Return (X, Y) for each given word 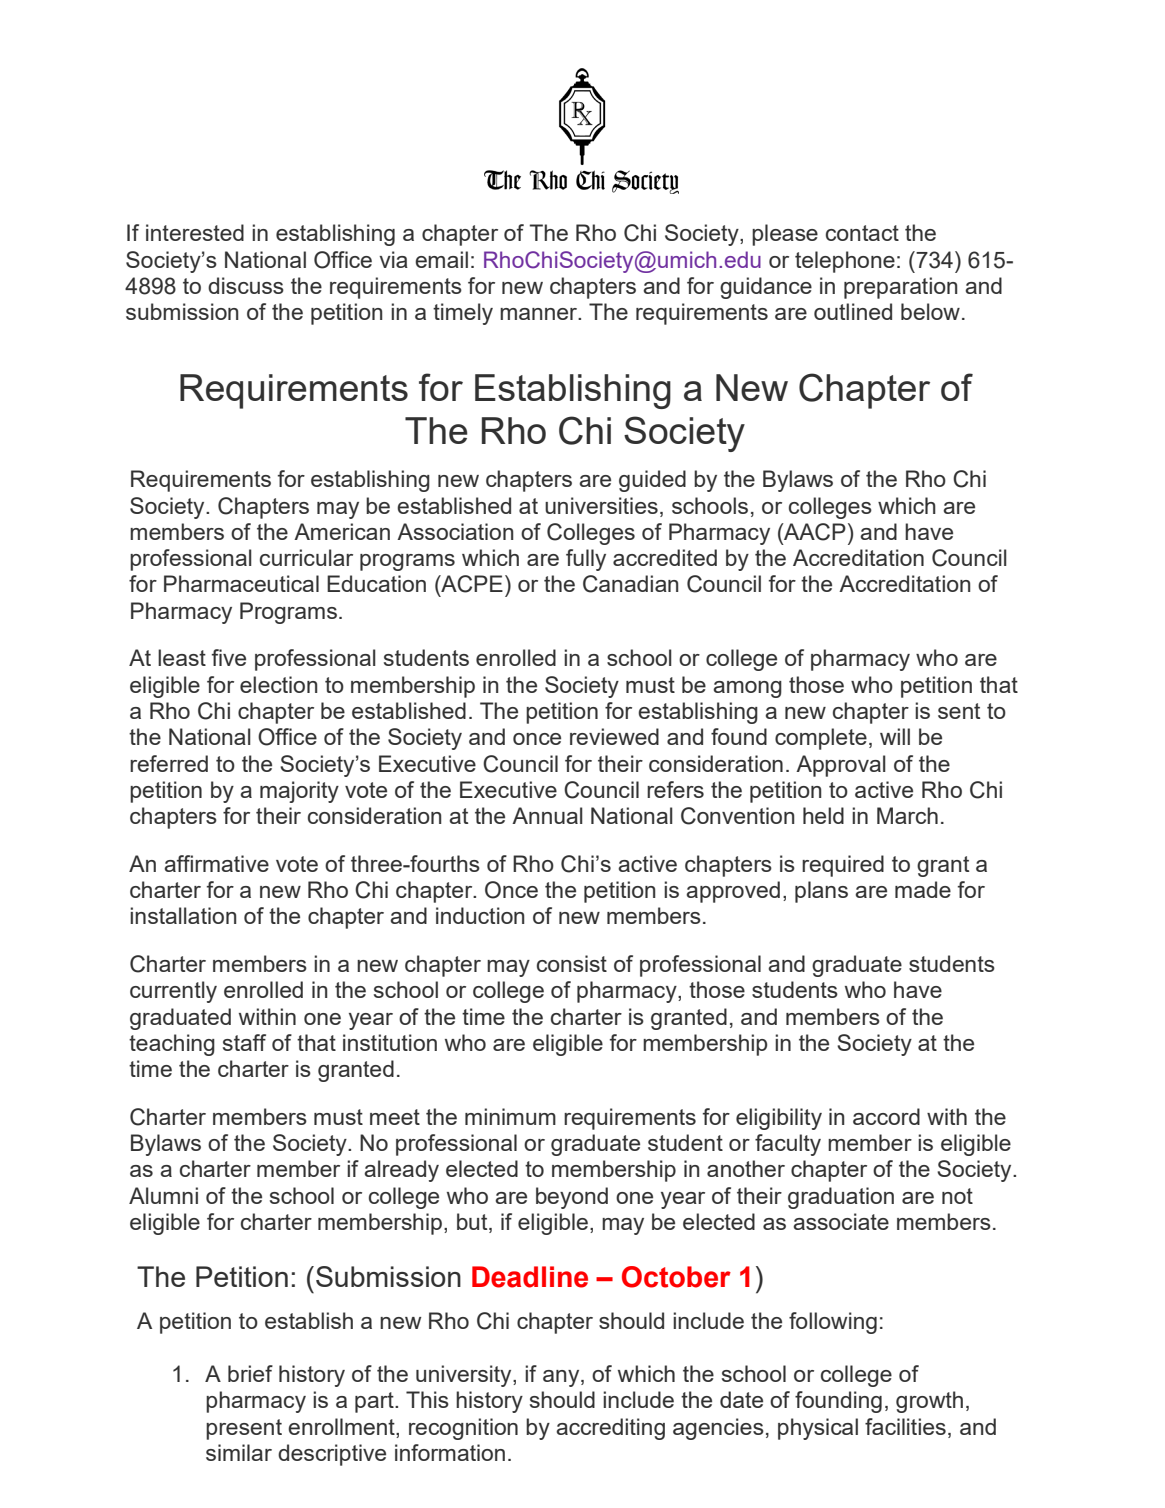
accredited (665, 557)
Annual (547, 815)
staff (244, 1042)
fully (586, 560)
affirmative (216, 863)
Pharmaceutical (241, 583)
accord (886, 1116)
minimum (510, 1116)
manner (540, 314)
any (562, 1378)
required (843, 866)
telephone (845, 262)
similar (239, 1452)
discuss (246, 285)
